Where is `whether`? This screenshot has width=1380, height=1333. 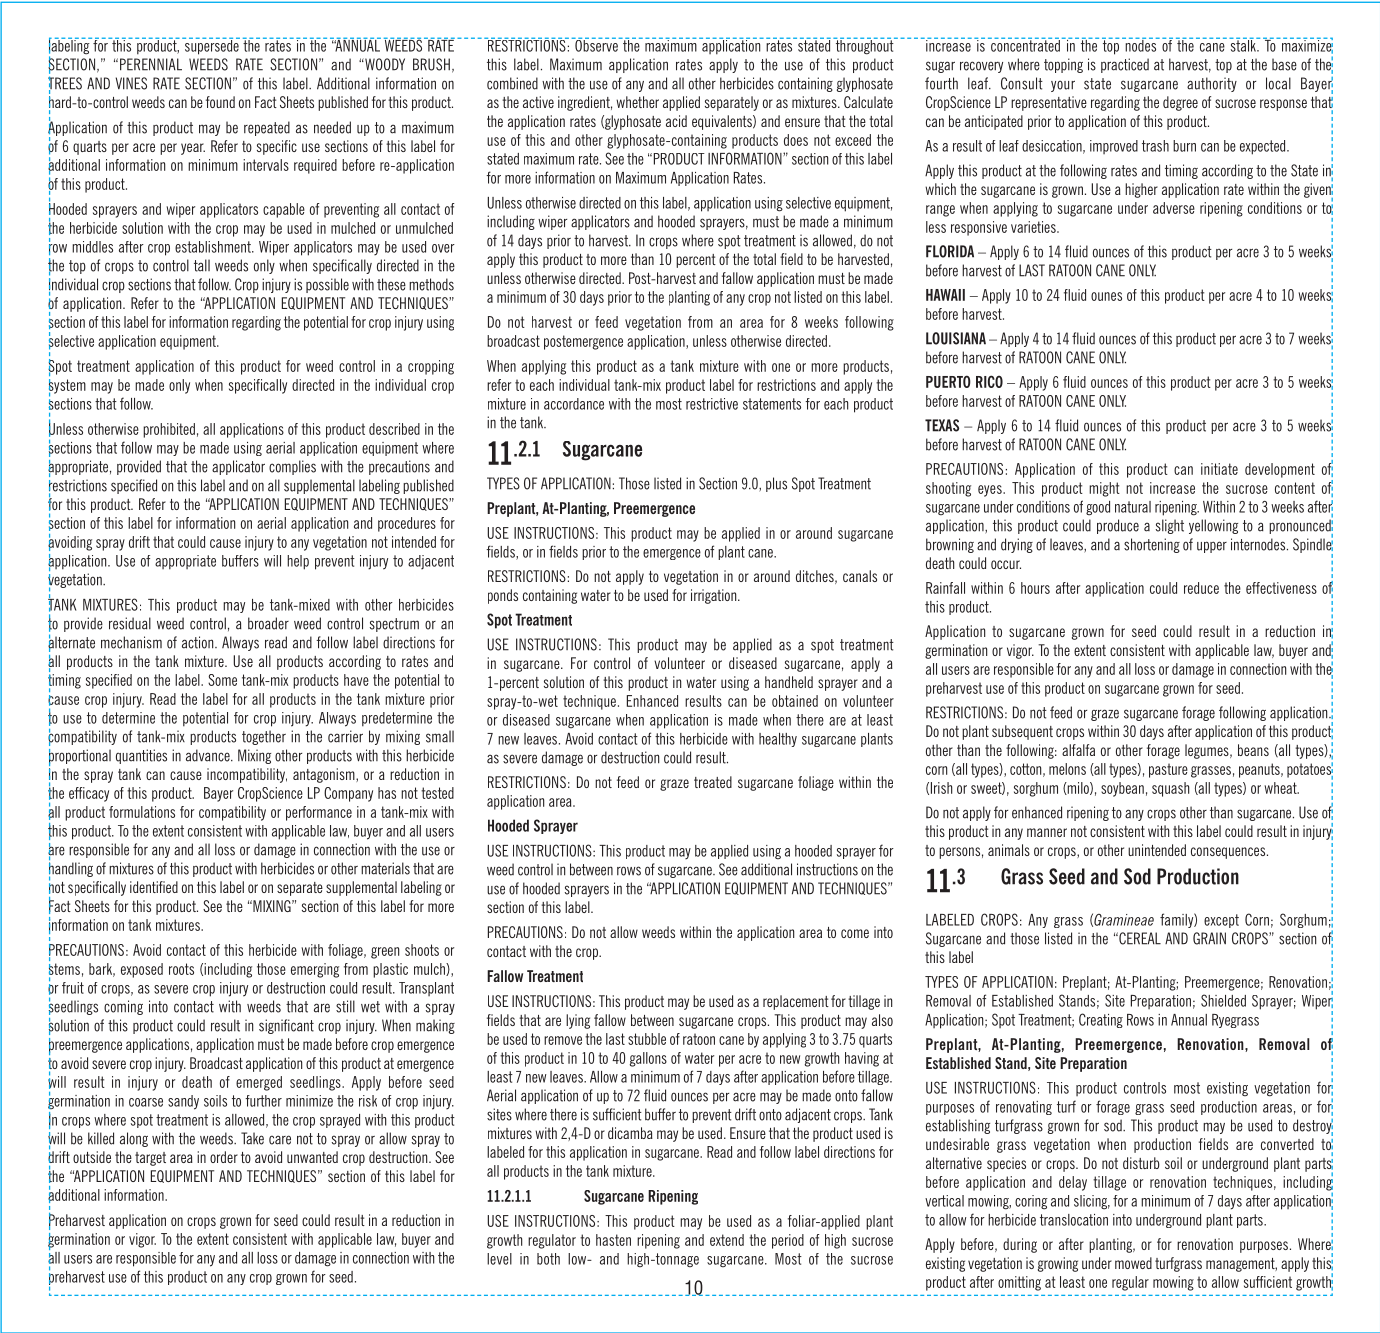 whether is located at coordinates (637, 102).
